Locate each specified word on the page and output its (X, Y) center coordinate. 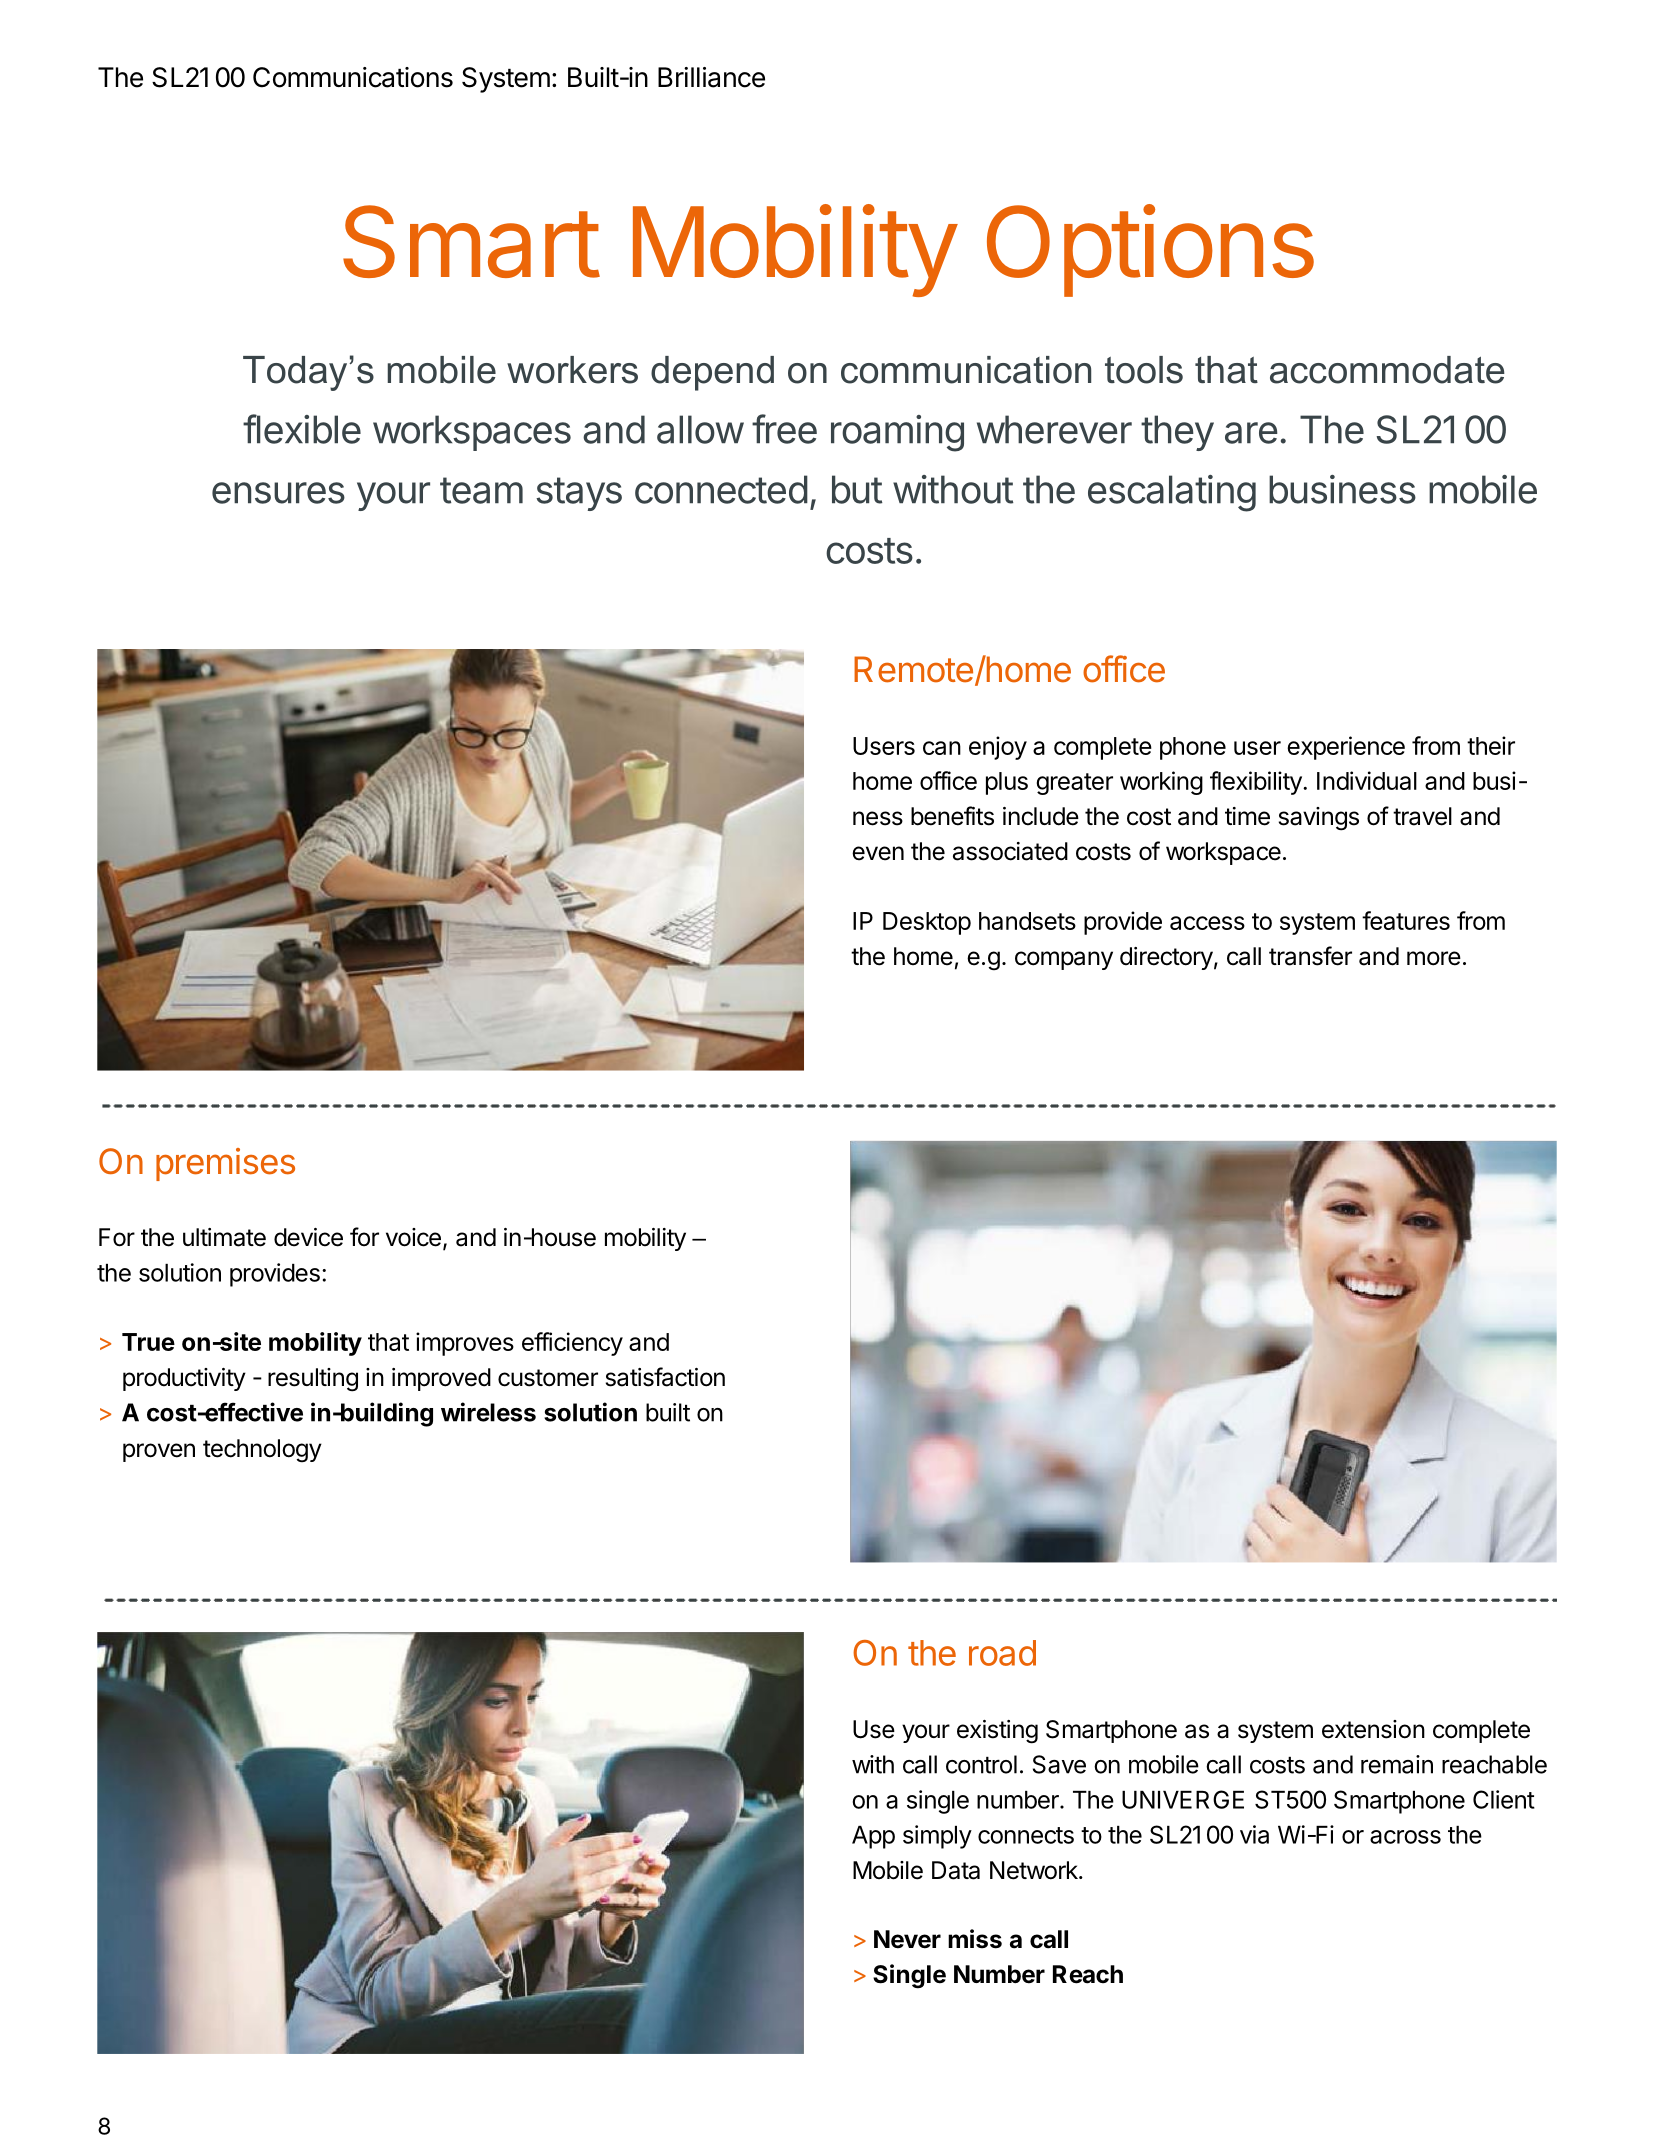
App (873, 1837)
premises (225, 1164)
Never (907, 1939)
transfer (1310, 956)
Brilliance (711, 77)
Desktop (927, 923)
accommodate (1387, 370)
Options (1150, 250)
